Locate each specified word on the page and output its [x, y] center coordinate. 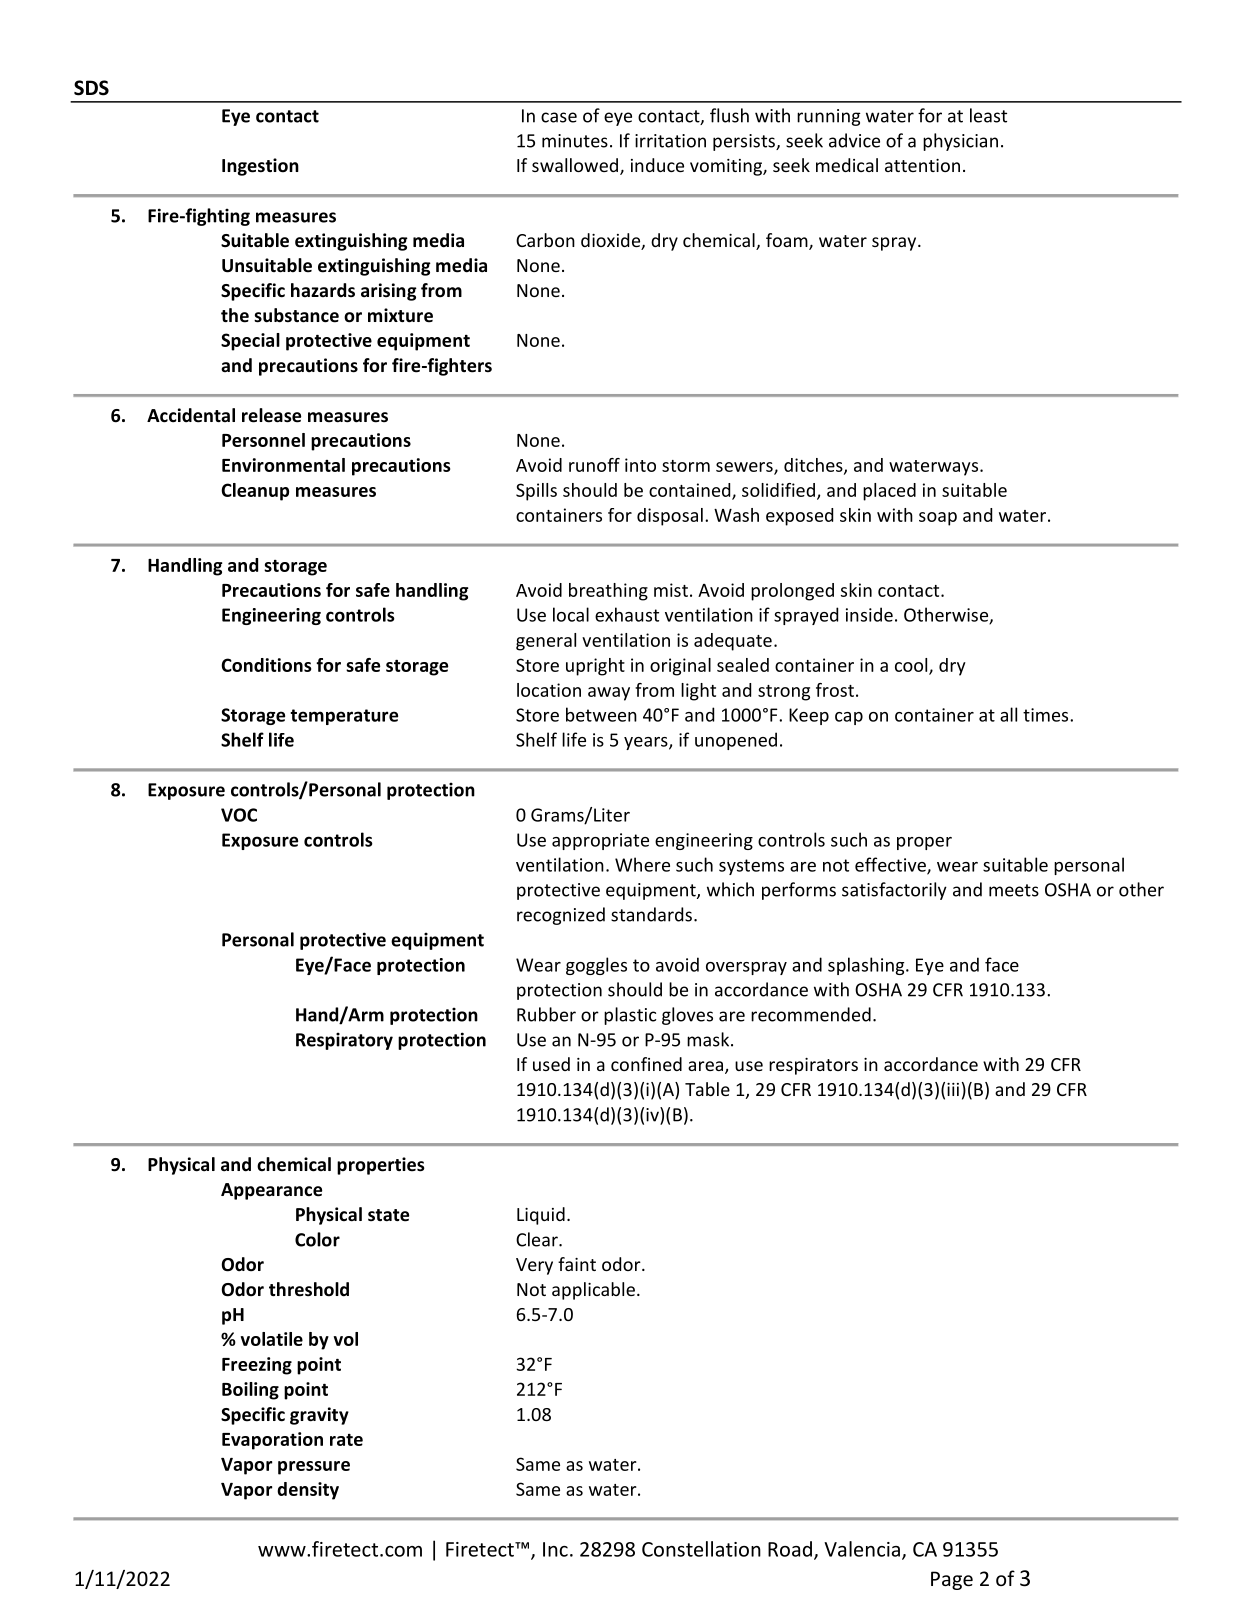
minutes [575, 141]
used [551, 1064]
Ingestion [260, 167]
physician [960, 142]
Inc [555, 1549]
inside [869, 614]
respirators [813, 1066]
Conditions [266, 665]
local [571, 614]
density [308, 1491]
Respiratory [344, 1041]
